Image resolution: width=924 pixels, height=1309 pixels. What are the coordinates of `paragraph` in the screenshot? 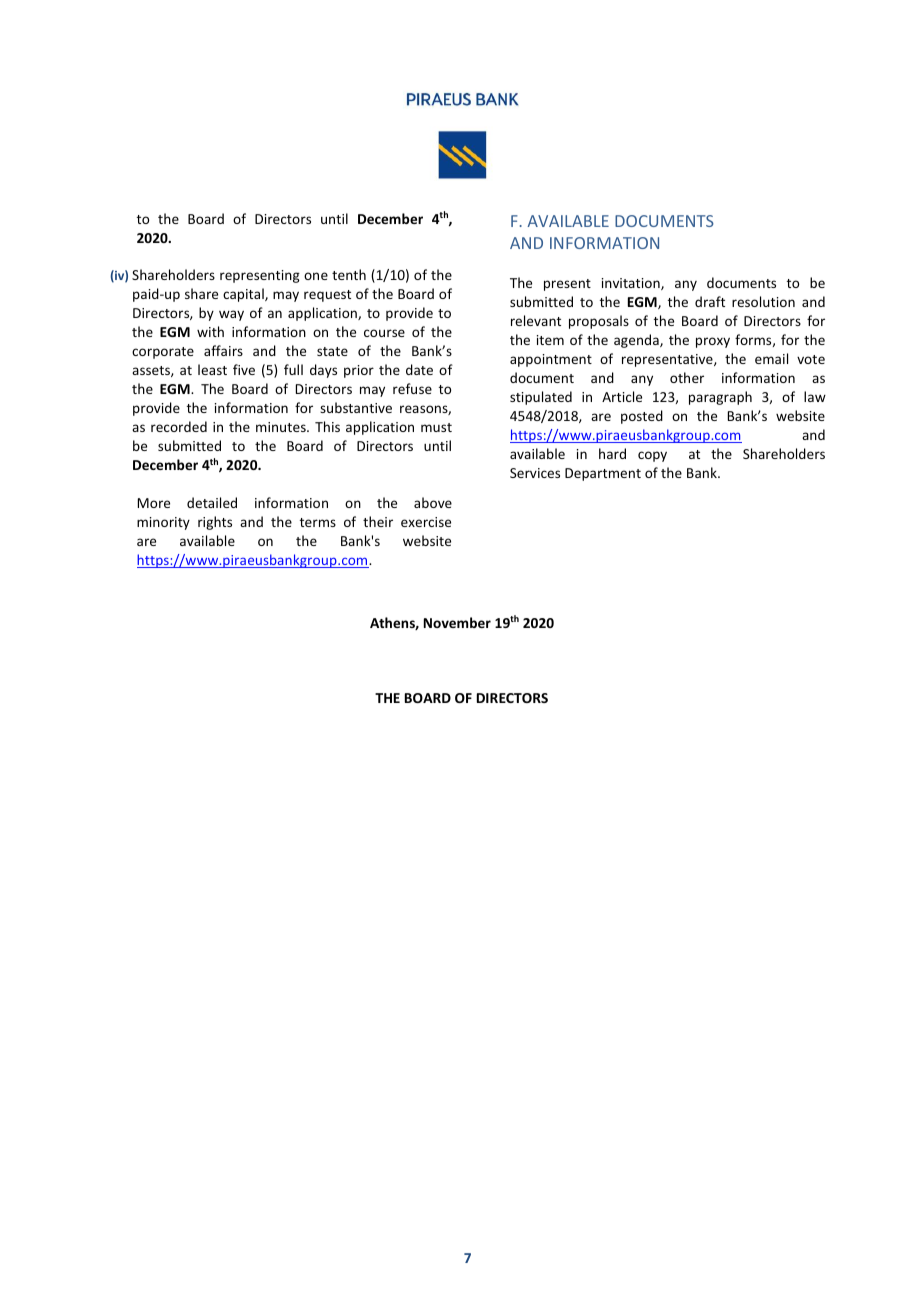 It's located at (720, 398).
